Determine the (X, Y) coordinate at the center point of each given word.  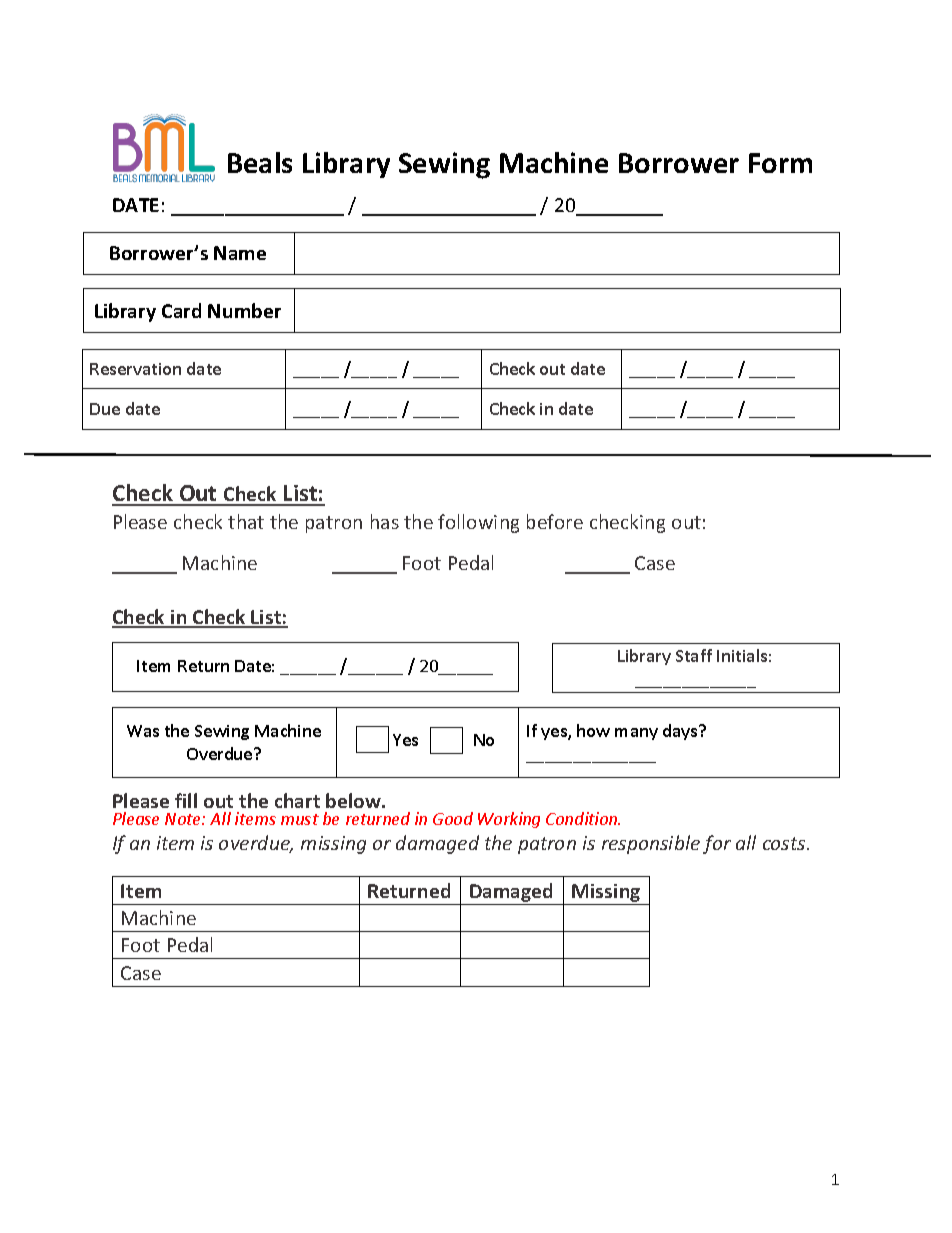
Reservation (135, 369)
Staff (694, 655)
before (555, 521)
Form (780, 163)
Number (244, 310)
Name (240, 253)
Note (184, 819)
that (246, 521)
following (478, 523)
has (385, 521)
